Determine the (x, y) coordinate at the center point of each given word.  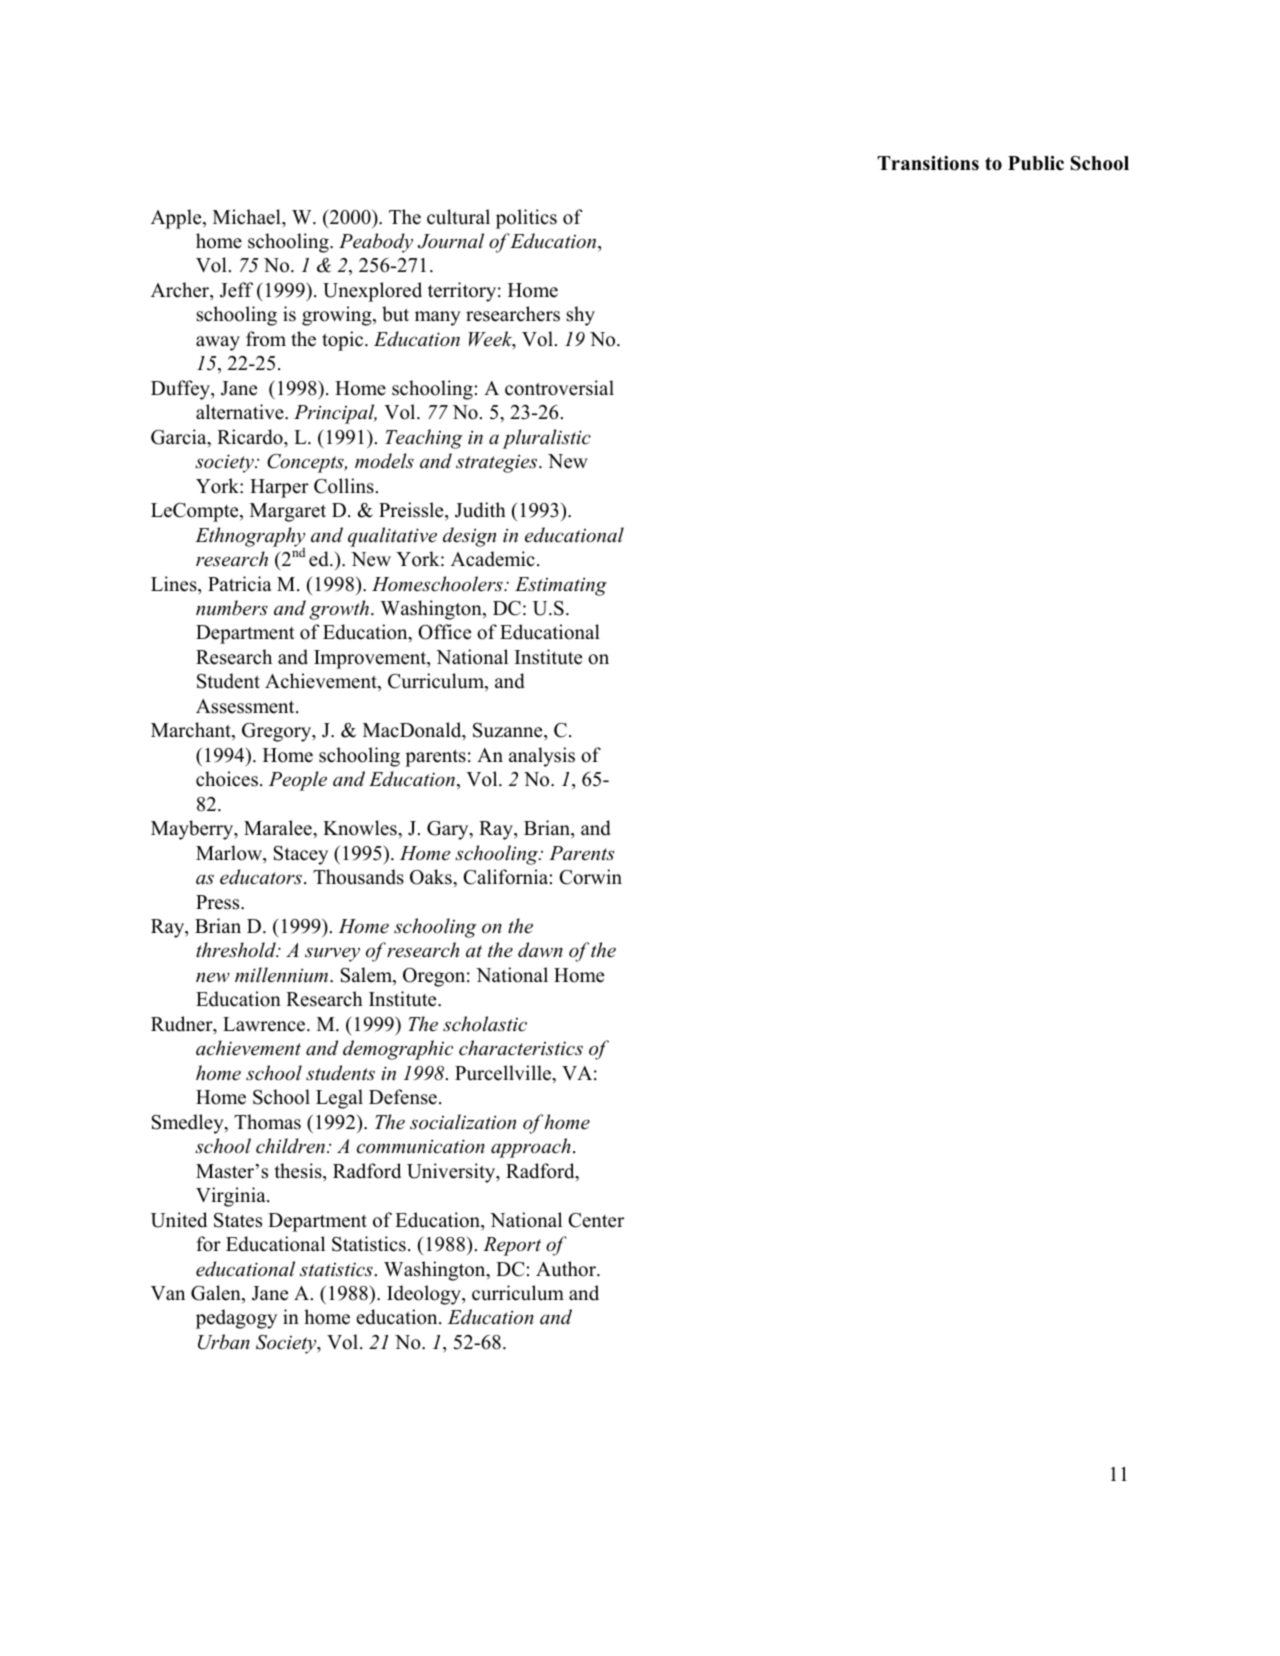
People (298, 781)
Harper (279, 488)
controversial (559, 388)
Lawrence (265, 1024)
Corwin (590, 877)
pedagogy (236, 1319)
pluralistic (546, 439)
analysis (542, 757)
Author (567, 1269)
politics (526, 219)
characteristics (521, 1048)
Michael (248, 217)
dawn (540, 950)
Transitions (928, 163)
